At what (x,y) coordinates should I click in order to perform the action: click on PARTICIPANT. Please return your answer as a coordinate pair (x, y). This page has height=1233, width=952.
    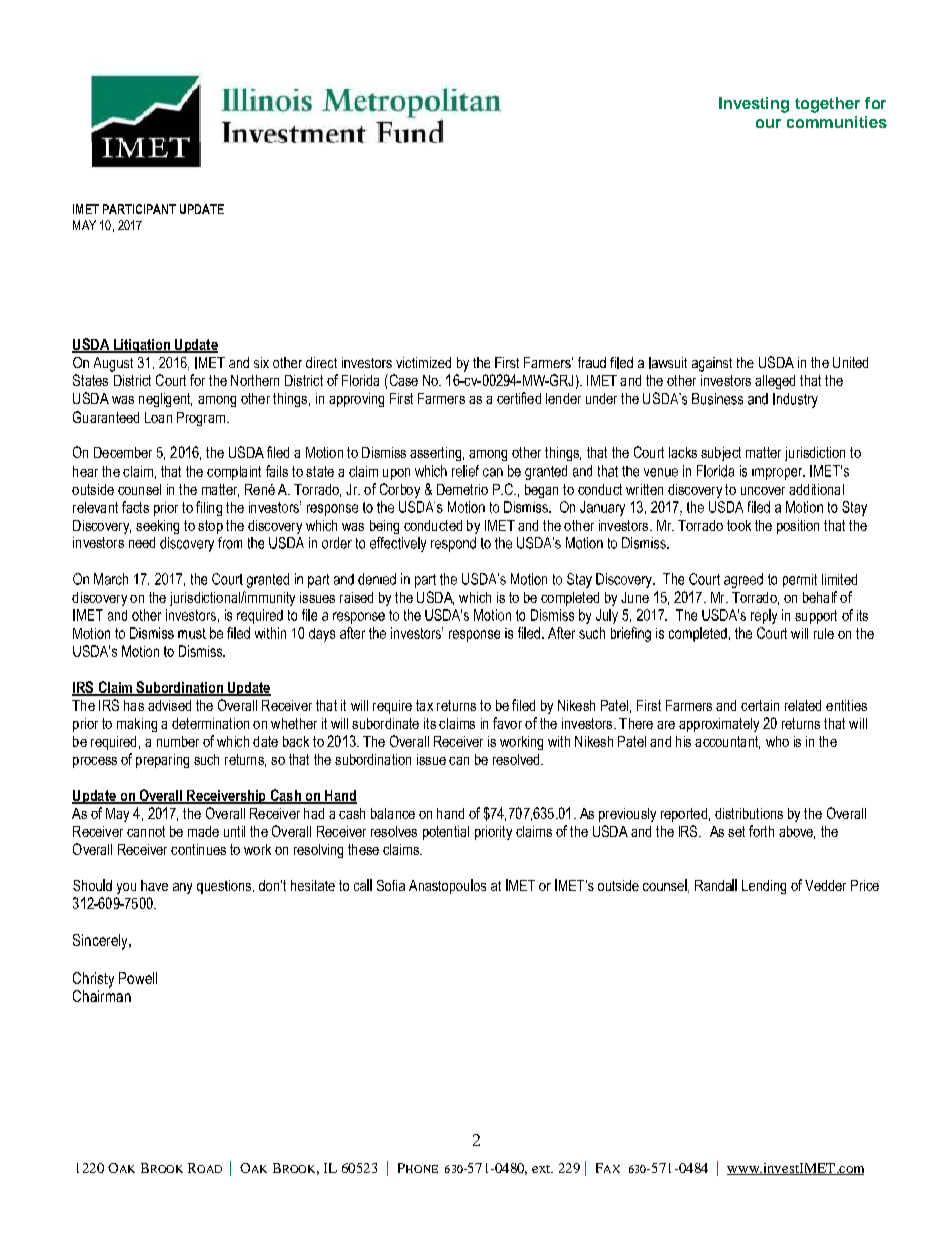
    Looking at the image, I should click on (139, 209).
